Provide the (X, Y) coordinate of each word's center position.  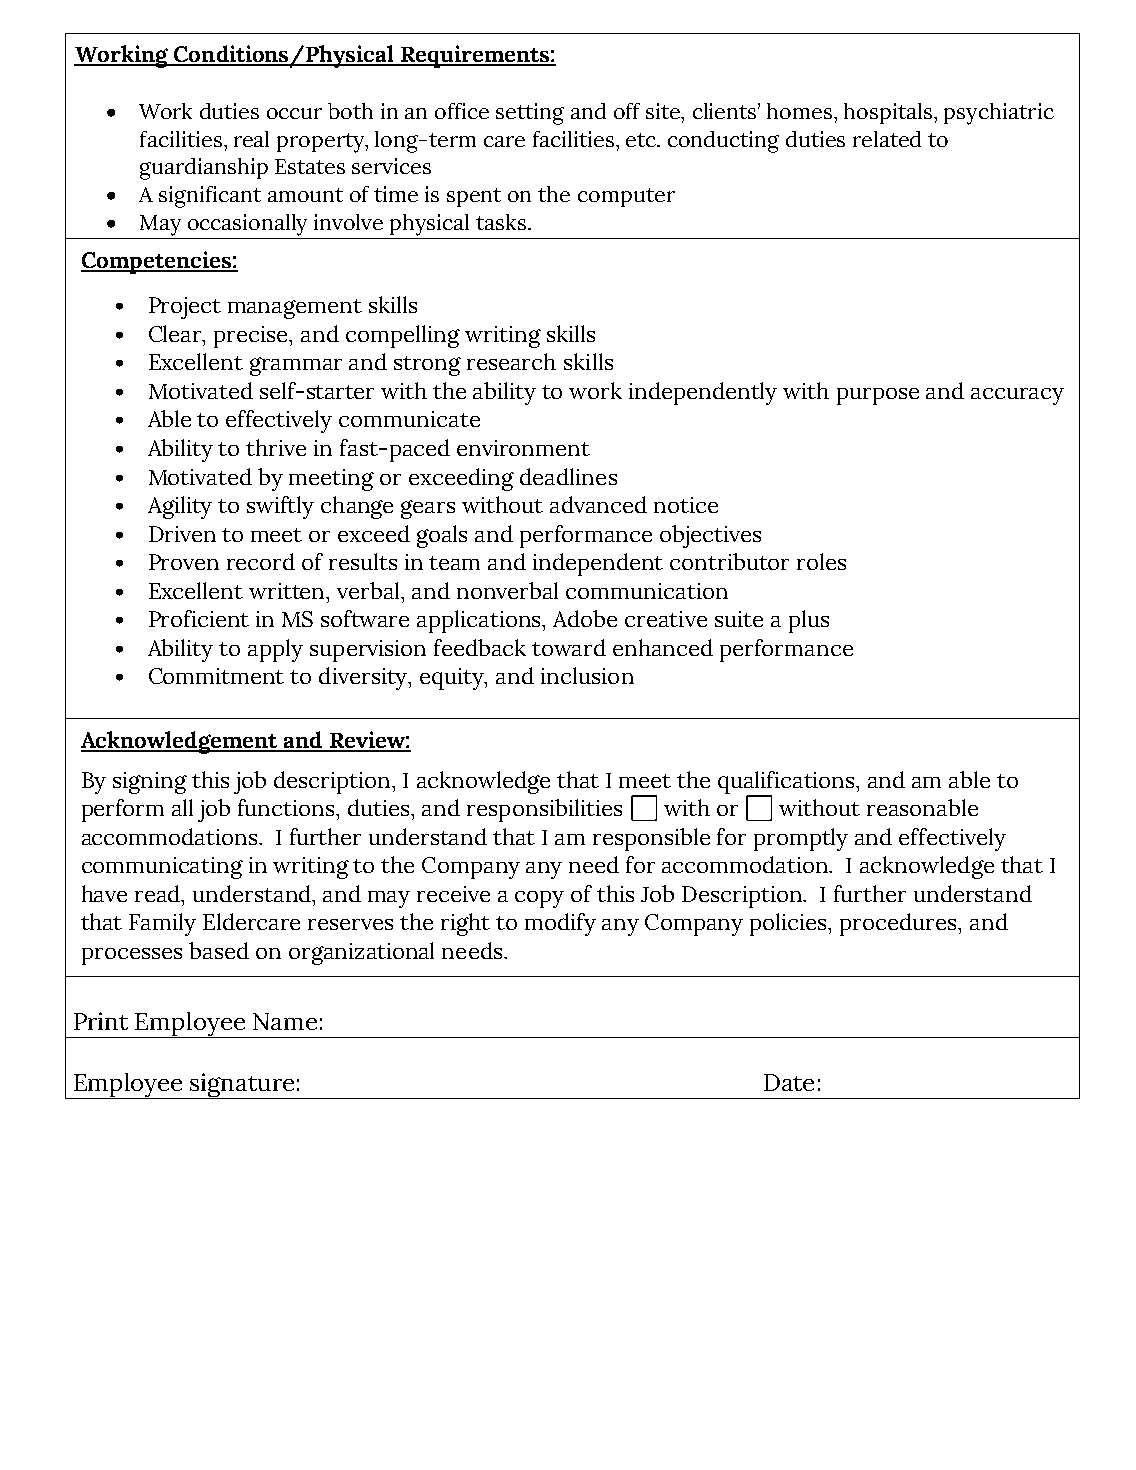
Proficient (199, 618)
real (251, 139)
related (887, 139)
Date (789, 1082)
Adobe (585, 618)
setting (530, 114)
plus (809, 621)
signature (242, 1086)
